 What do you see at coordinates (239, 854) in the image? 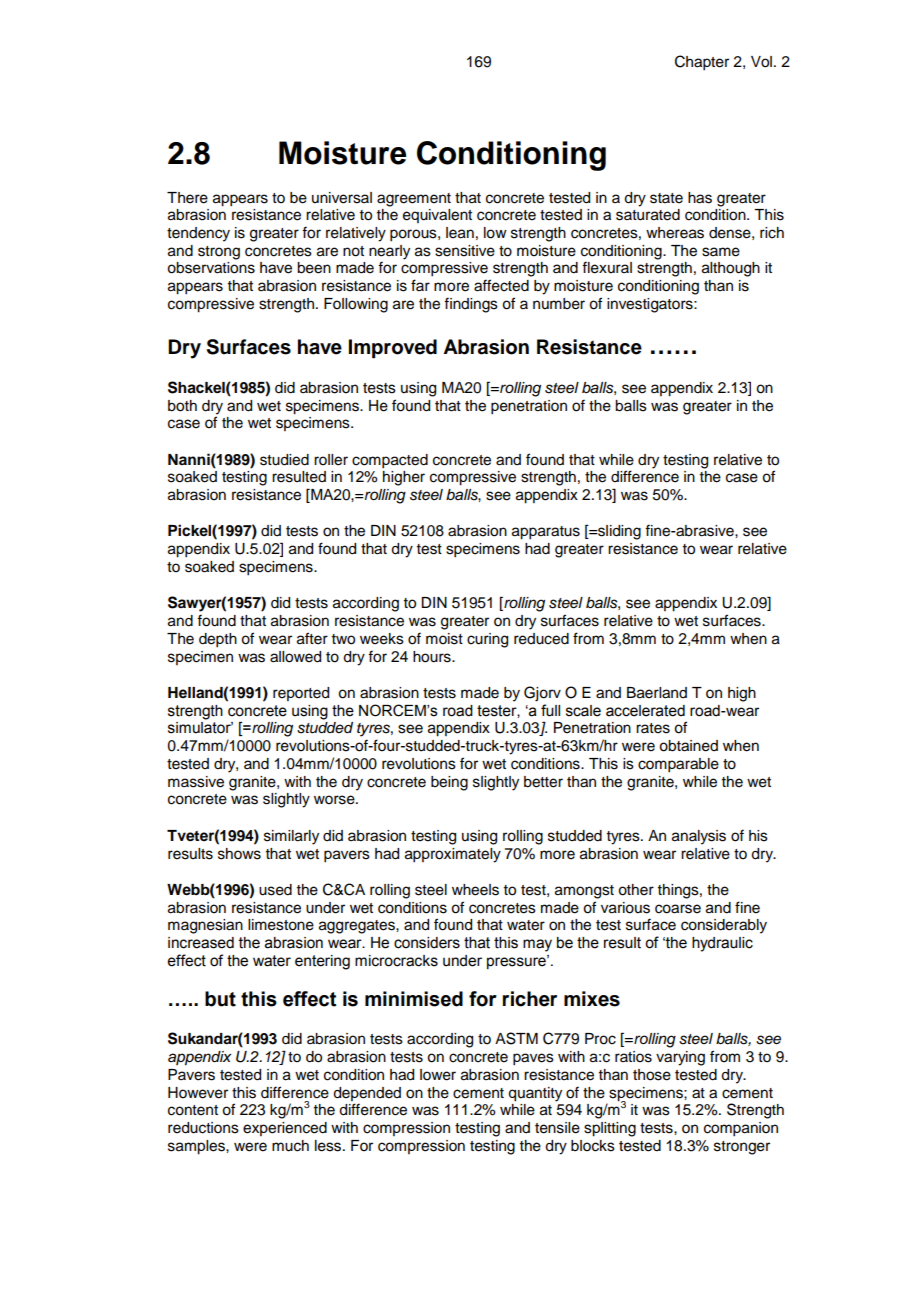
I see `shows` at bounding box center [239, 854].
